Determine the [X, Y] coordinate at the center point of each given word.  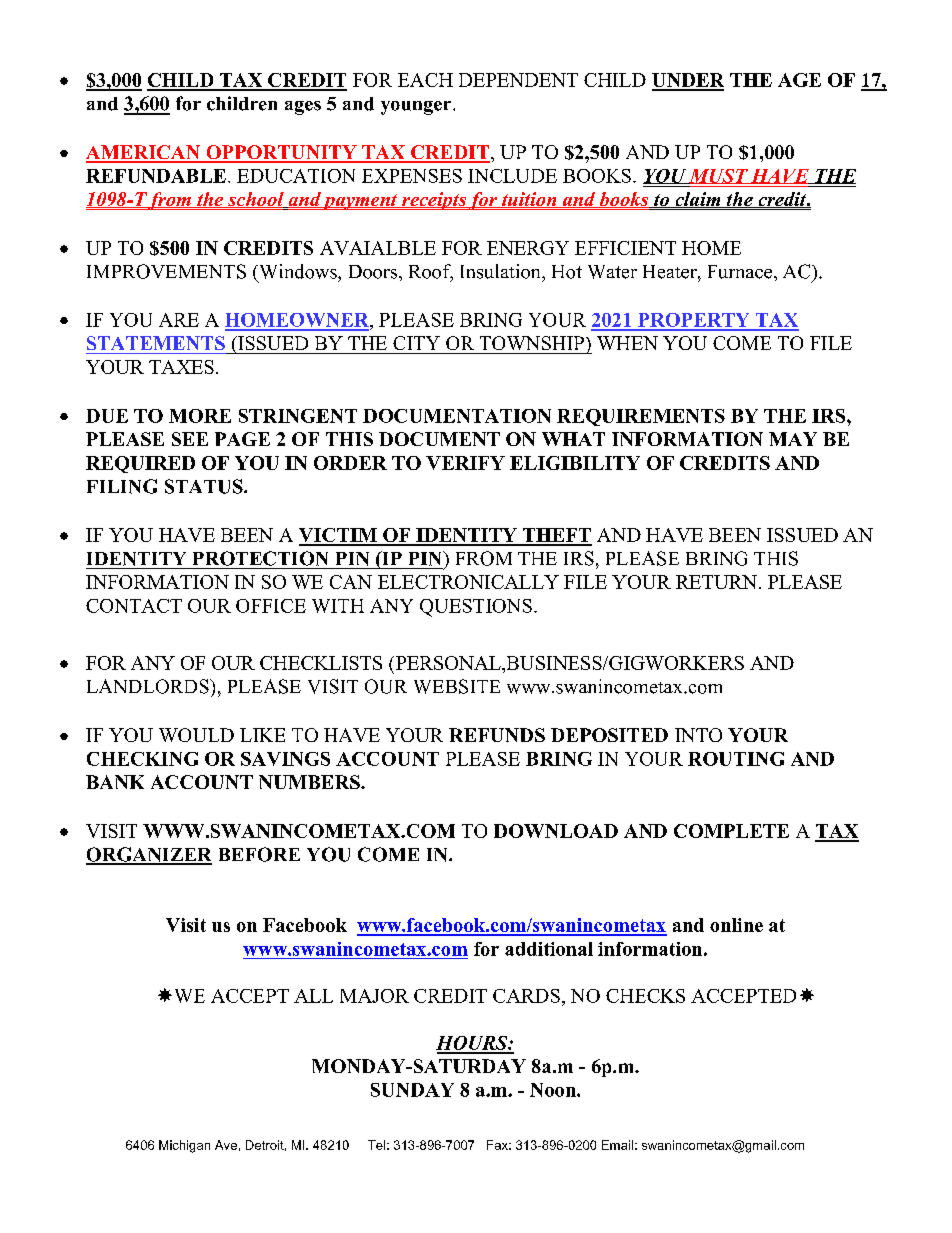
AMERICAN [144, 153]
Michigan [184, 1146]
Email [617, 1145]
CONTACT [134, 606]
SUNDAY [412, 1090]
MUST [718, 176]
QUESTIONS [476, 608]
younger [417, 108]
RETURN [716, 582]
